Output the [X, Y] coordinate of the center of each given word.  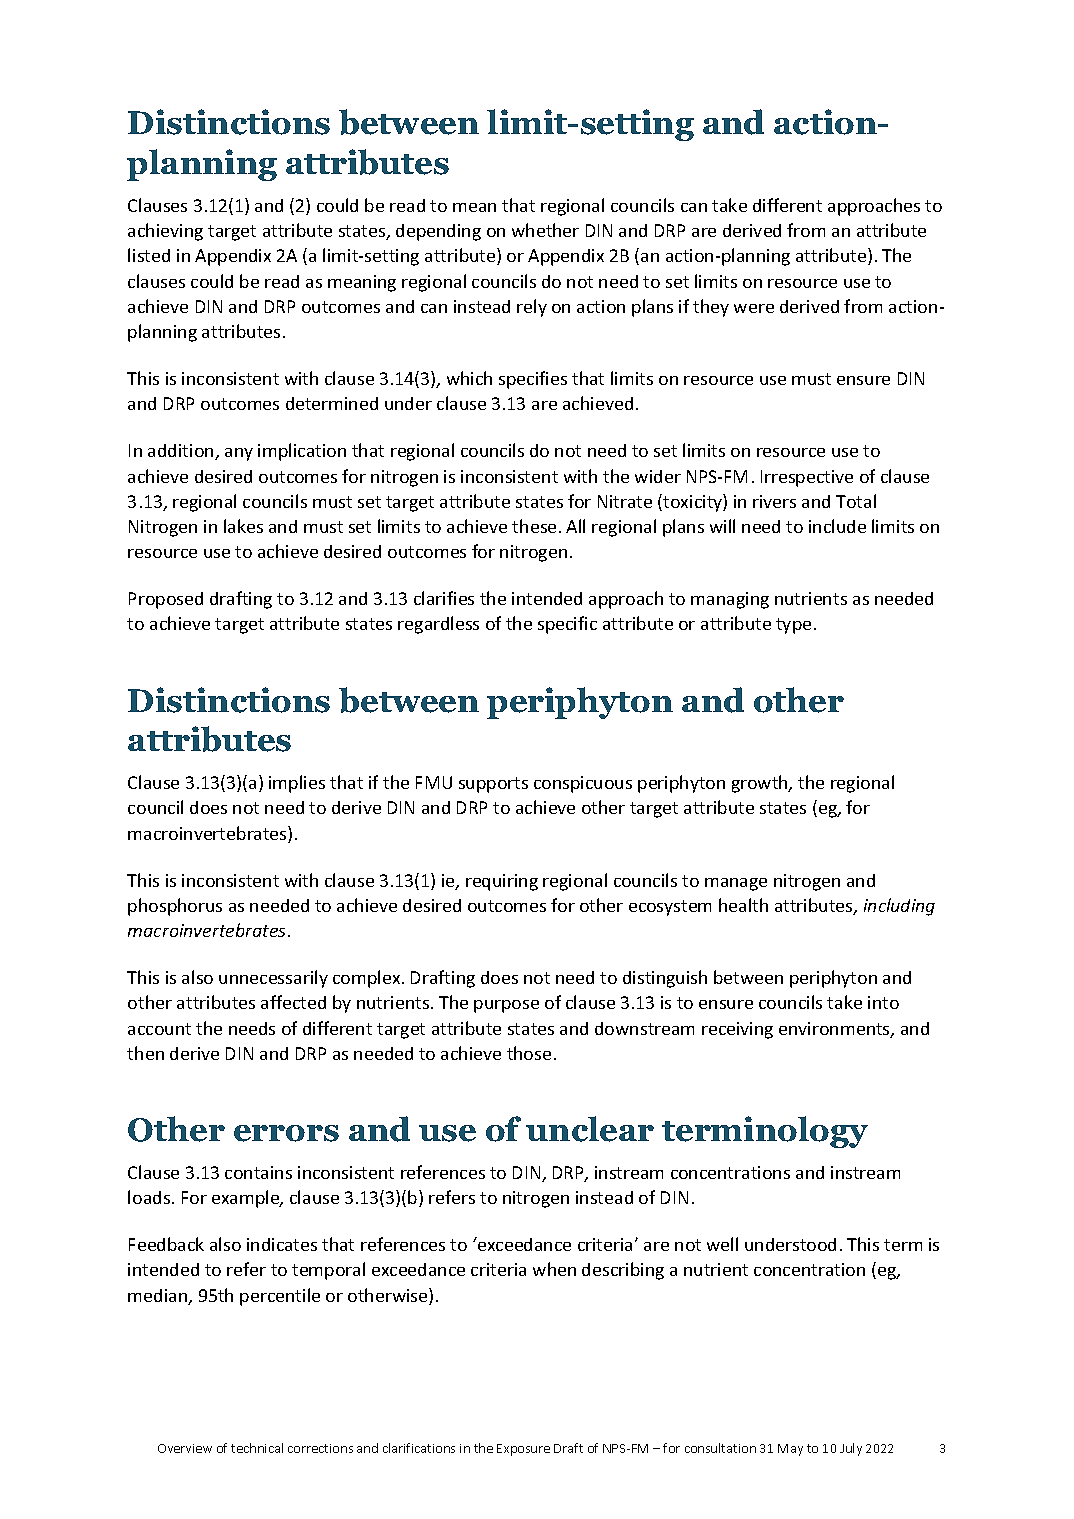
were [754, 308]
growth [761, 784]
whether [545, 230]
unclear [590, 1129]
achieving [165, 232]
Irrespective [807, 478]
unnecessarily [273, 979]
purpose [506, 1006]
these [534, 526]
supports [493, 785]
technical [257, 1448]
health [743, 905]
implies [297, 784]
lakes [243, 526]
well [722, 1244]
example [247, 1199]
